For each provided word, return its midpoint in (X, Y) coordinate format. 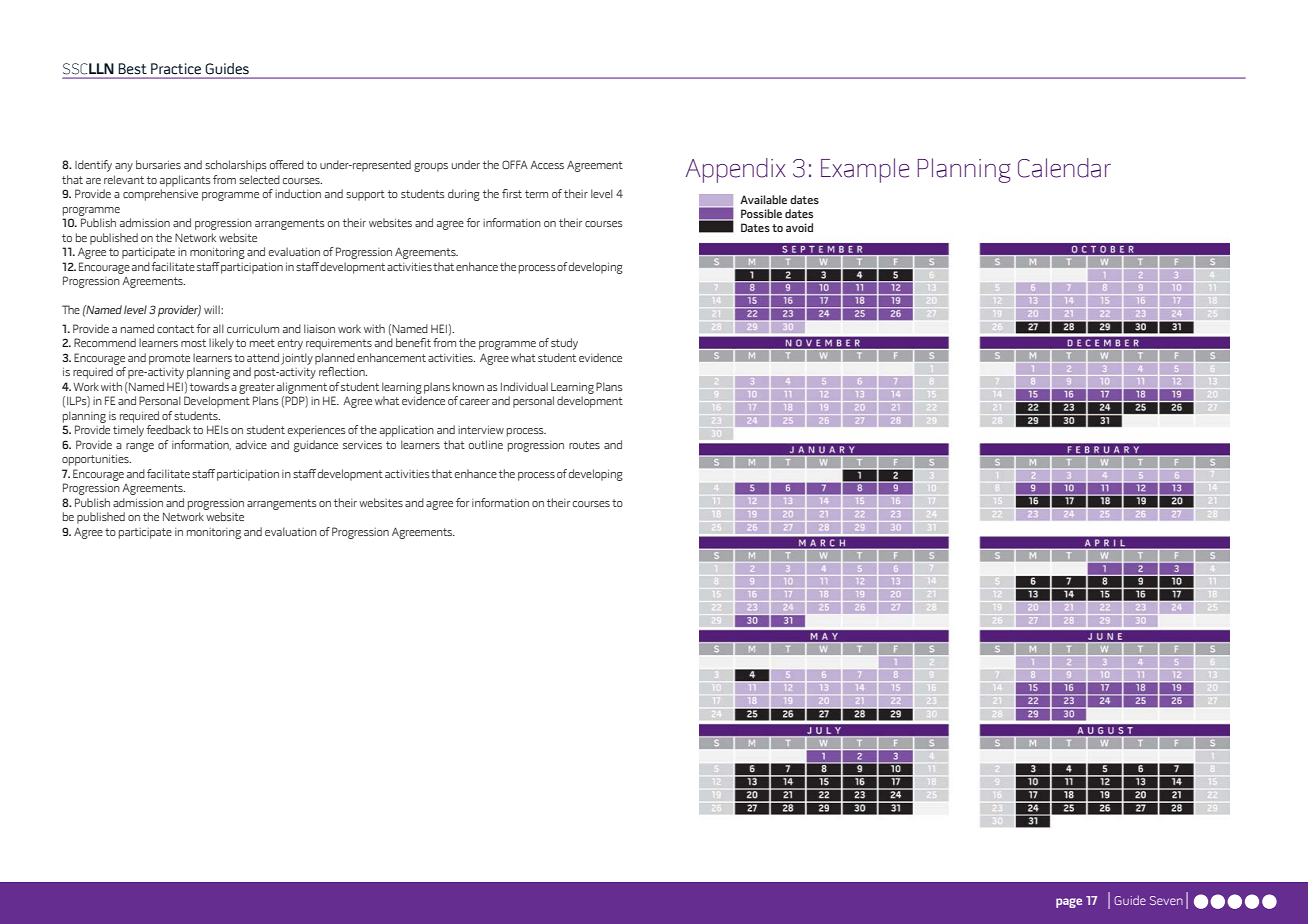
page (1069, 903)
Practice (176, 69)
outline (486, 444)
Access (547, 165)
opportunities (96, 460)
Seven (1166, 900)
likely (221, 344)
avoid (799, 227)
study (564, 344)
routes (584, 445)
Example (865, 170)
